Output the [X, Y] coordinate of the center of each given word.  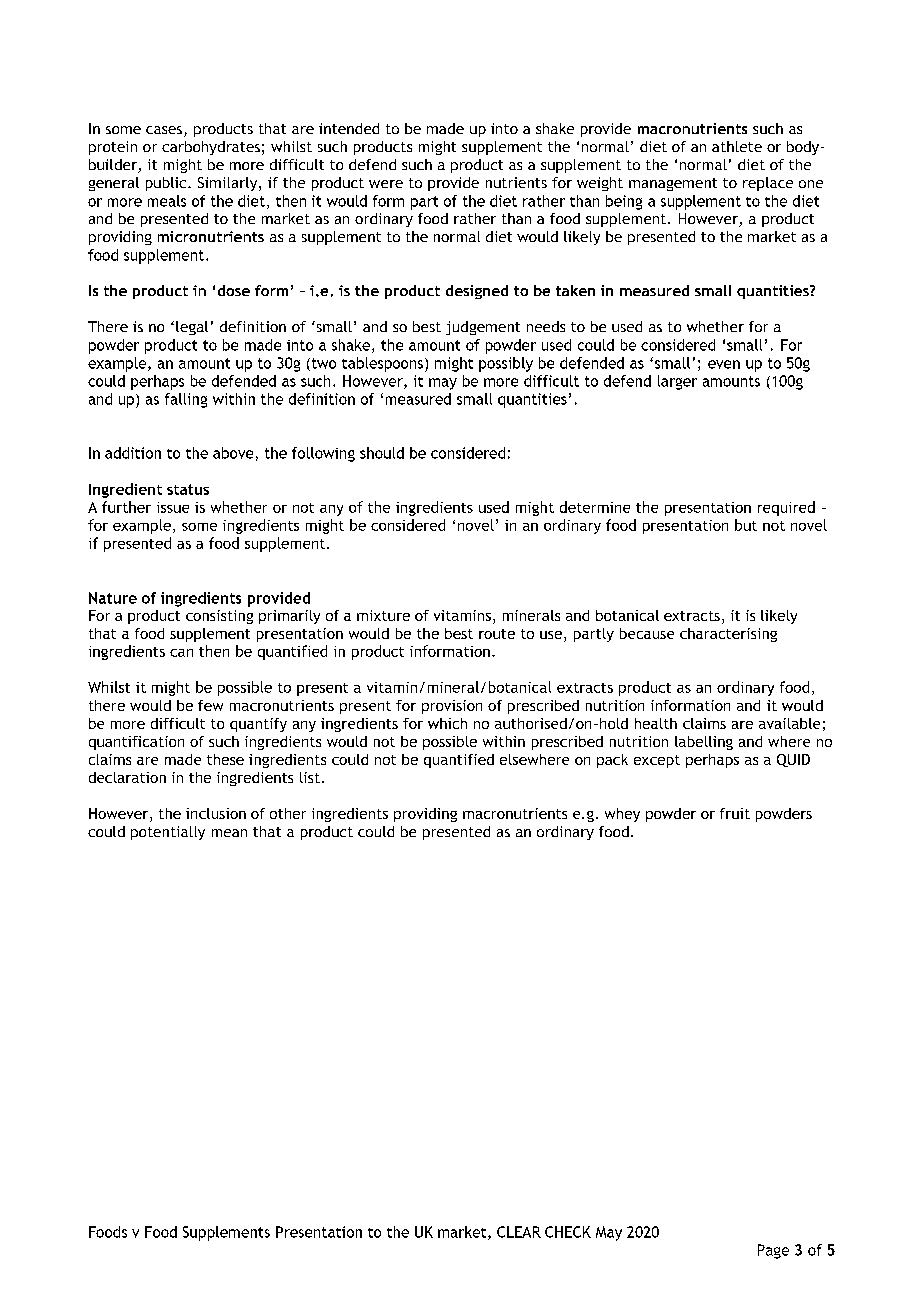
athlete [737, 146]
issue [173, 507]
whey [622, 815]
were [386, 184]
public [167, 184]
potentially [168, 833]
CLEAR [519, 1232]
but [746, 525]
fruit [735, 813]
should [382, 453]
